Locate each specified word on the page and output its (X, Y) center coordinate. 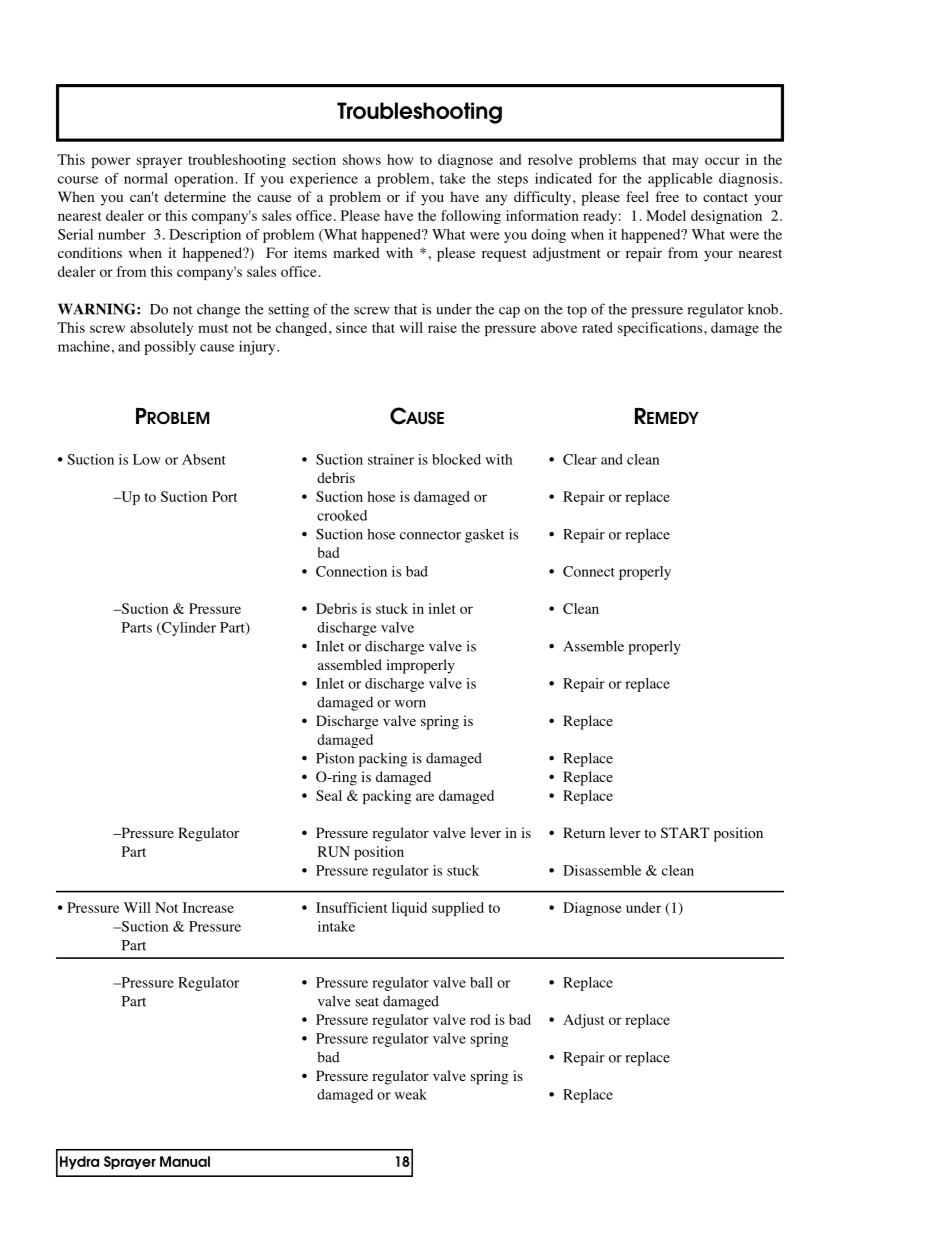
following (471, 217)
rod (480, 1019)
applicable (680, 180)
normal (146, 178)
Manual (185, 1161)
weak (411, 1094)
